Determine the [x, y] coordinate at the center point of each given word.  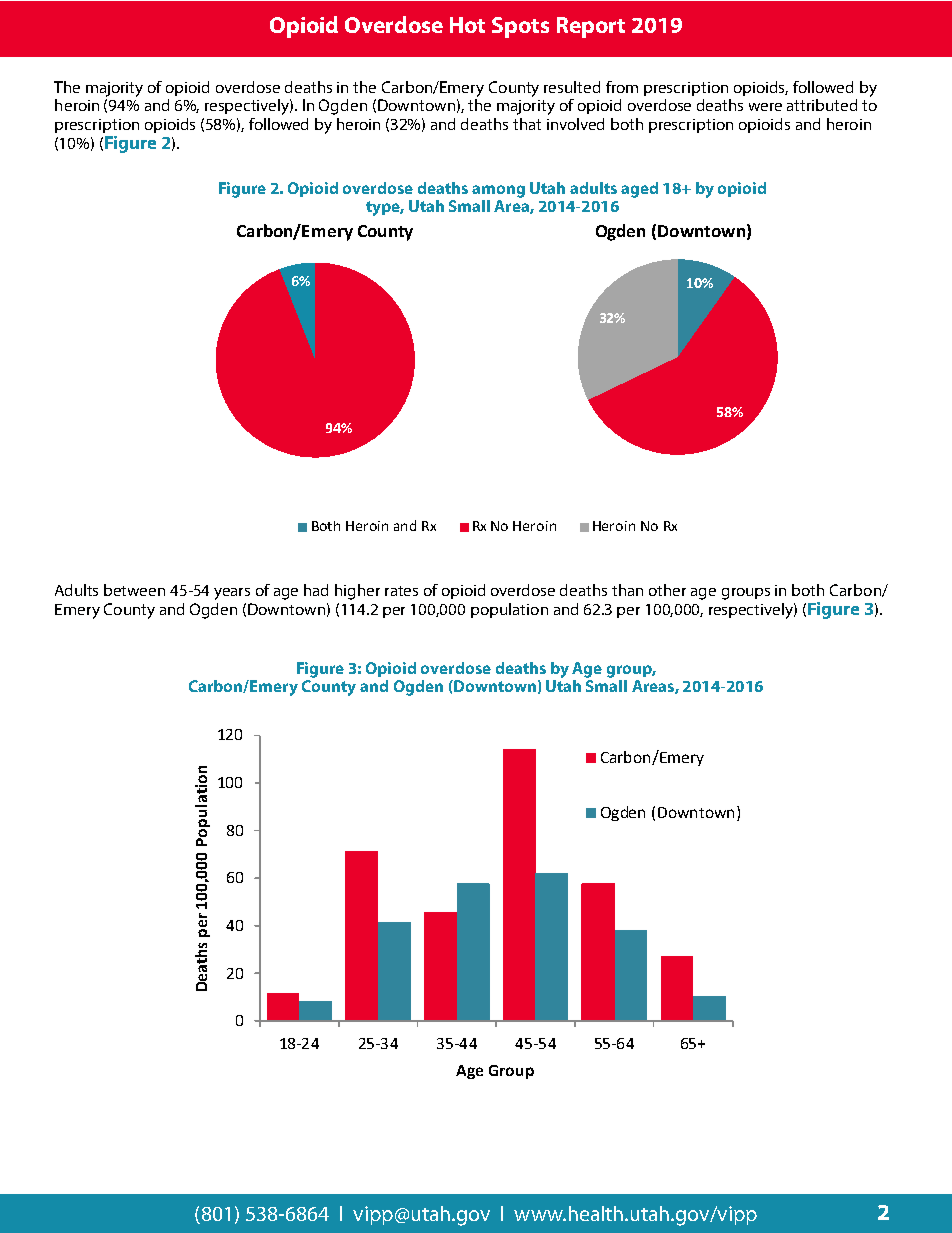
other [667, 590]
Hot [467, 25]
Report [591, 27]
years [232, 594]
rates [401, 591]
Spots [520, 27]
